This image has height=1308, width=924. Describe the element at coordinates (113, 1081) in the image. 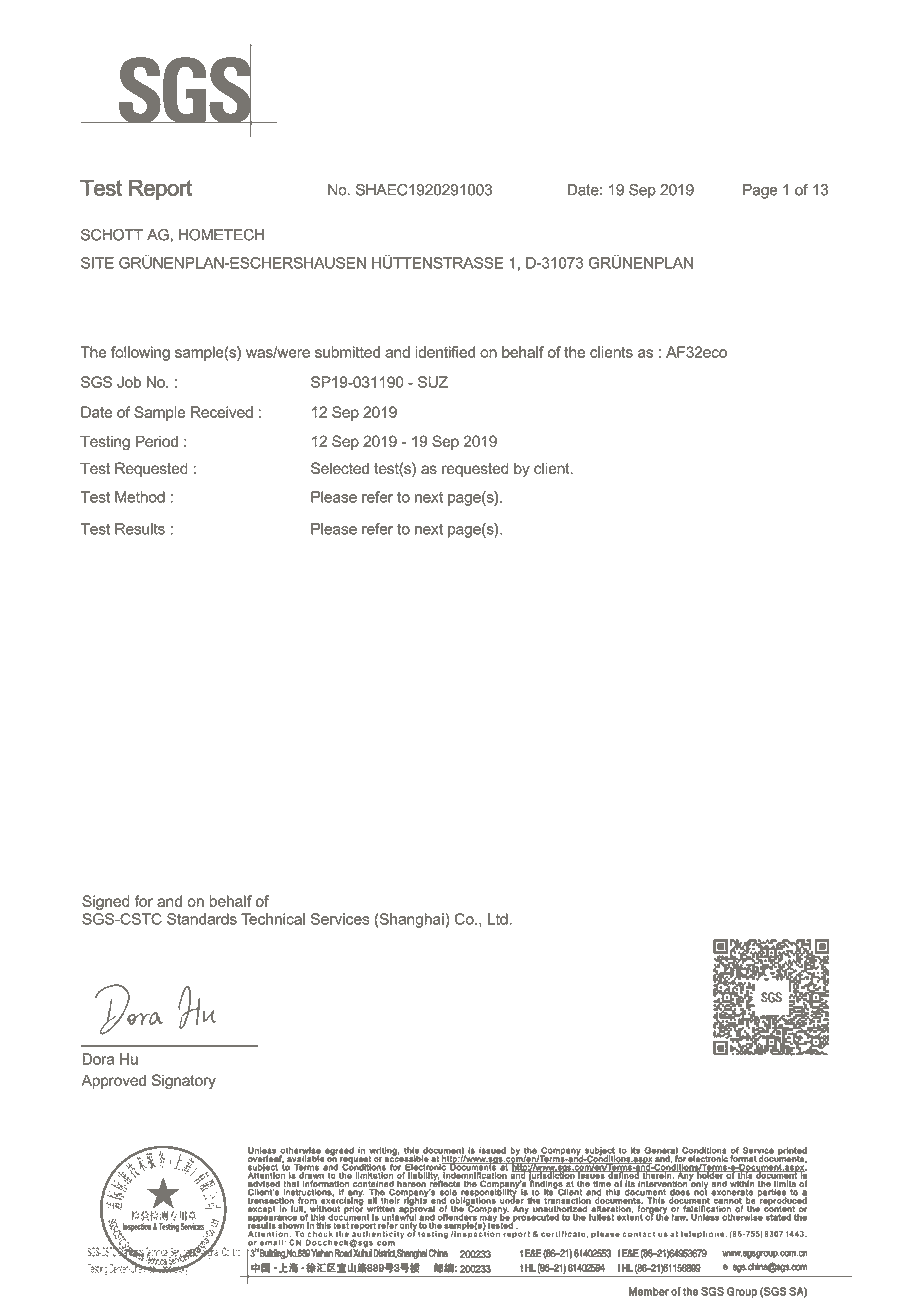

I see `Approved` at that location.
